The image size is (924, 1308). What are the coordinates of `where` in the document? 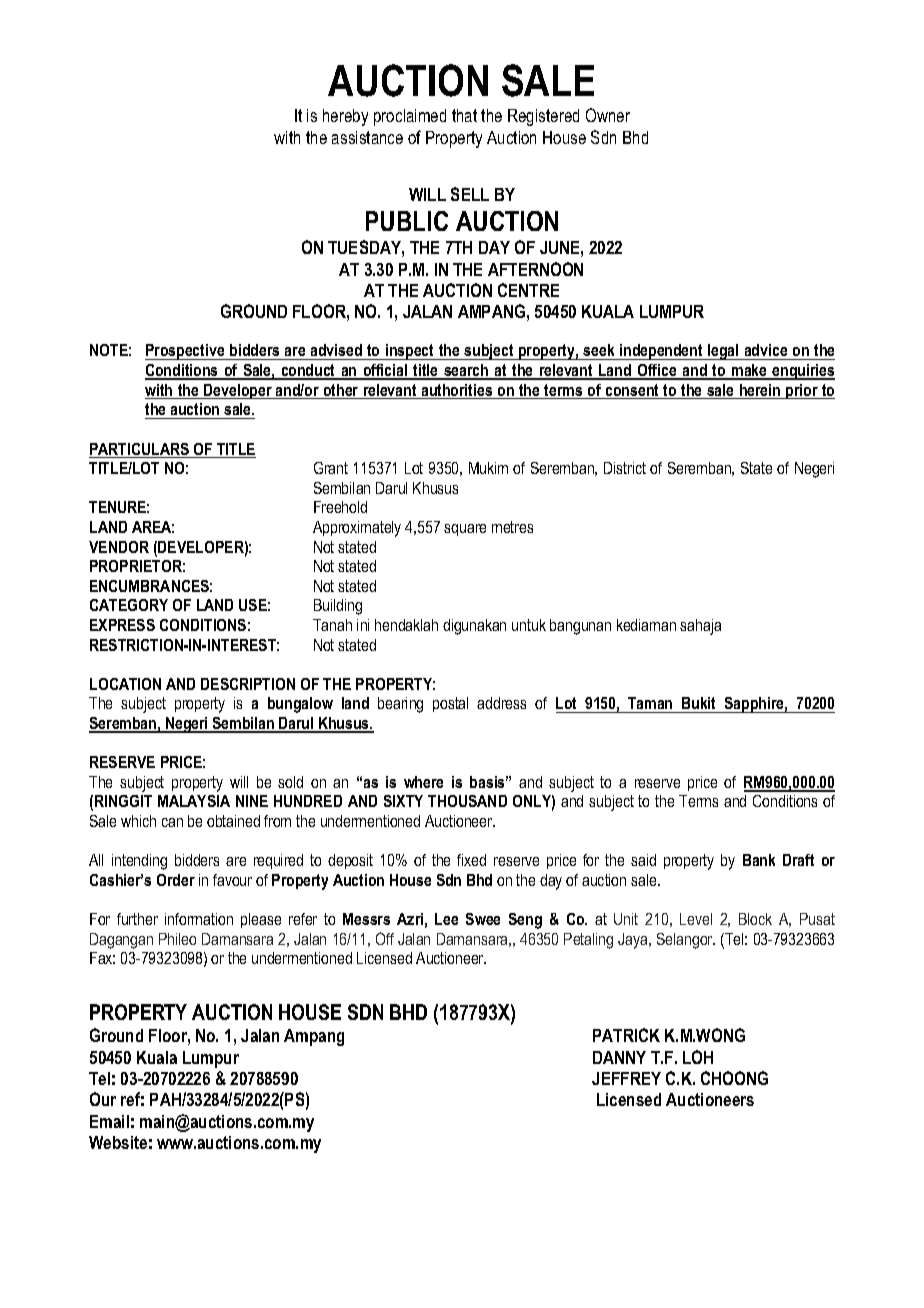 It's located at (423, 782).
